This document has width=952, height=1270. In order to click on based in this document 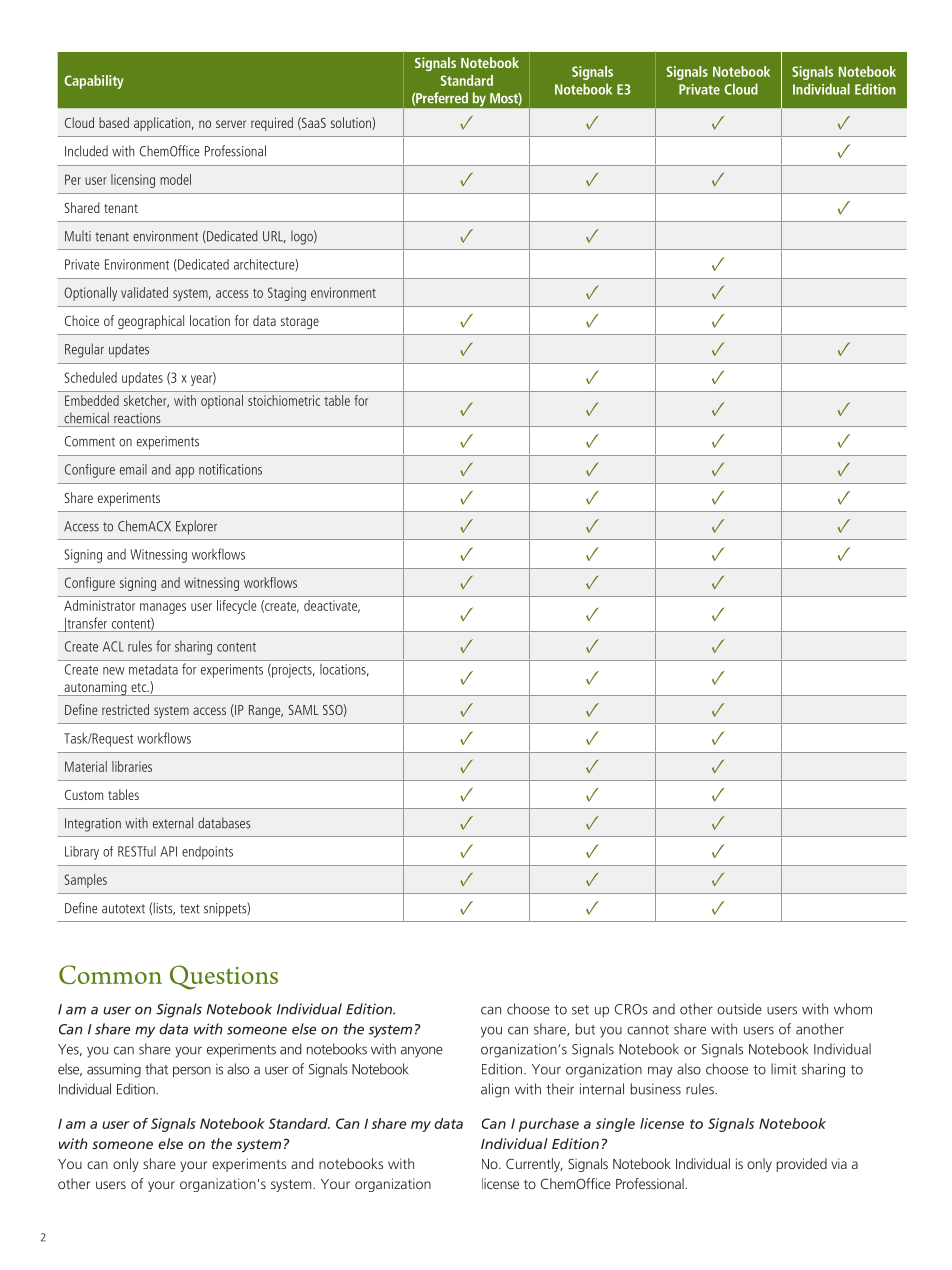, I will do `click(114, 122)`.
